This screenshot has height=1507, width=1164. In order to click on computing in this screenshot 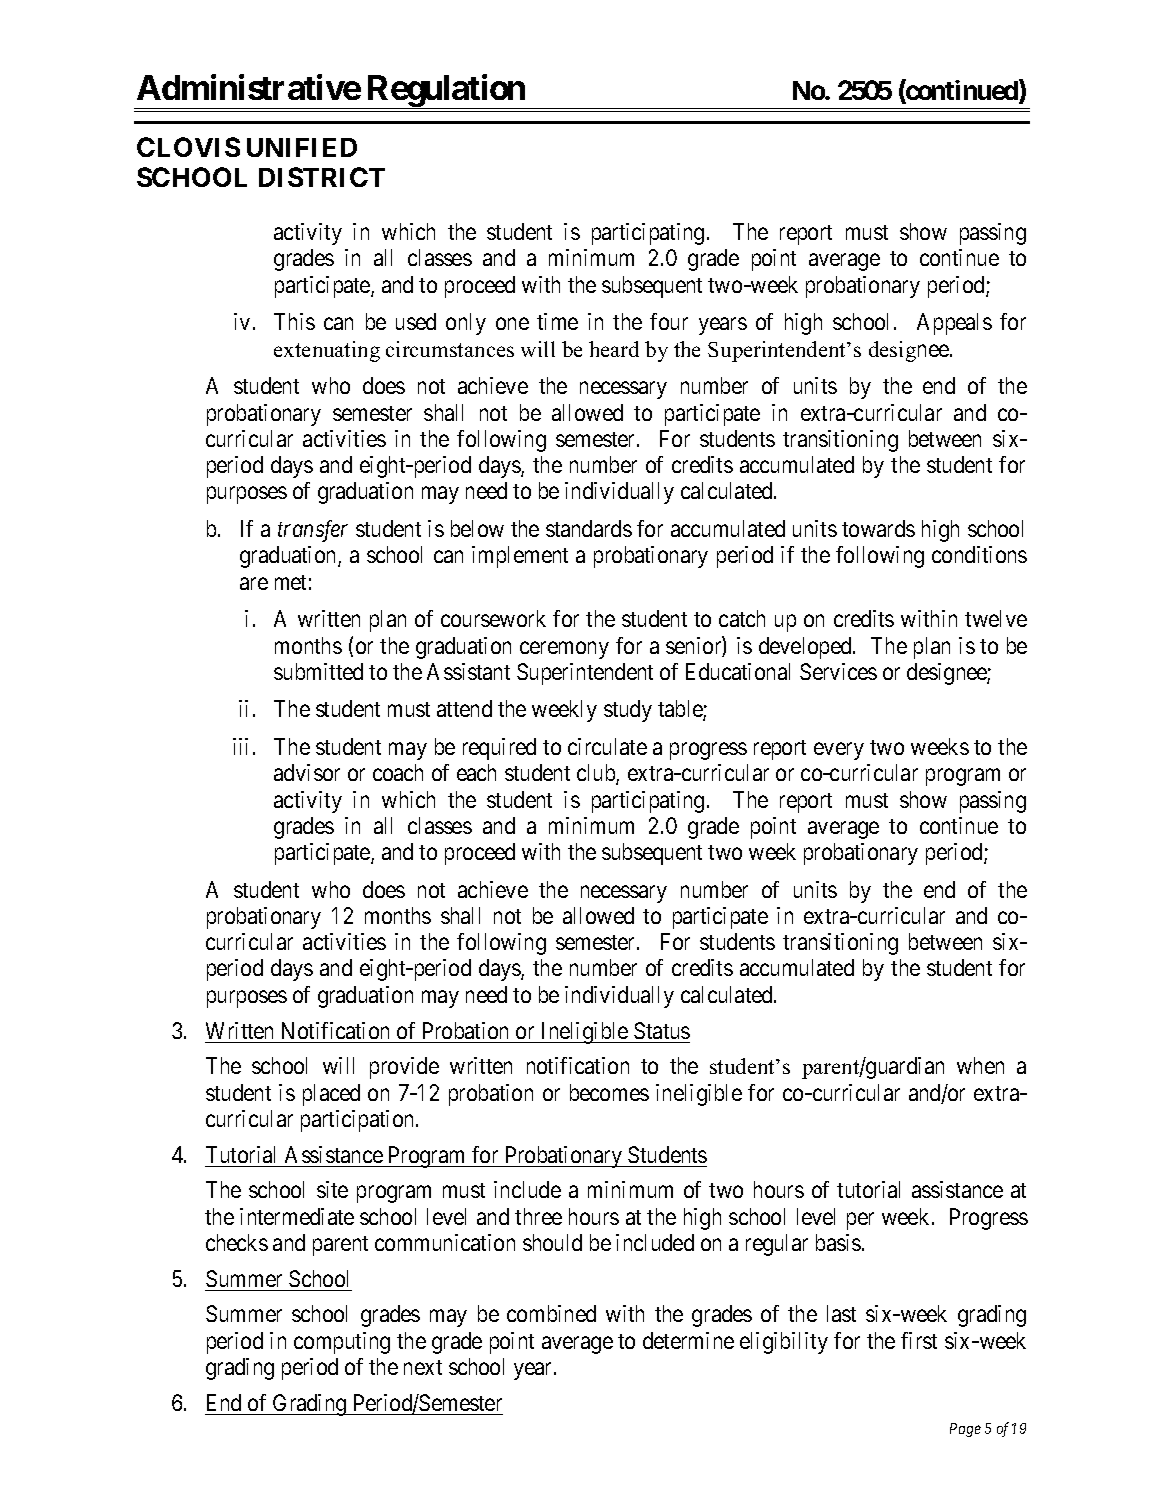, I will do `click(342, 1343)`.
